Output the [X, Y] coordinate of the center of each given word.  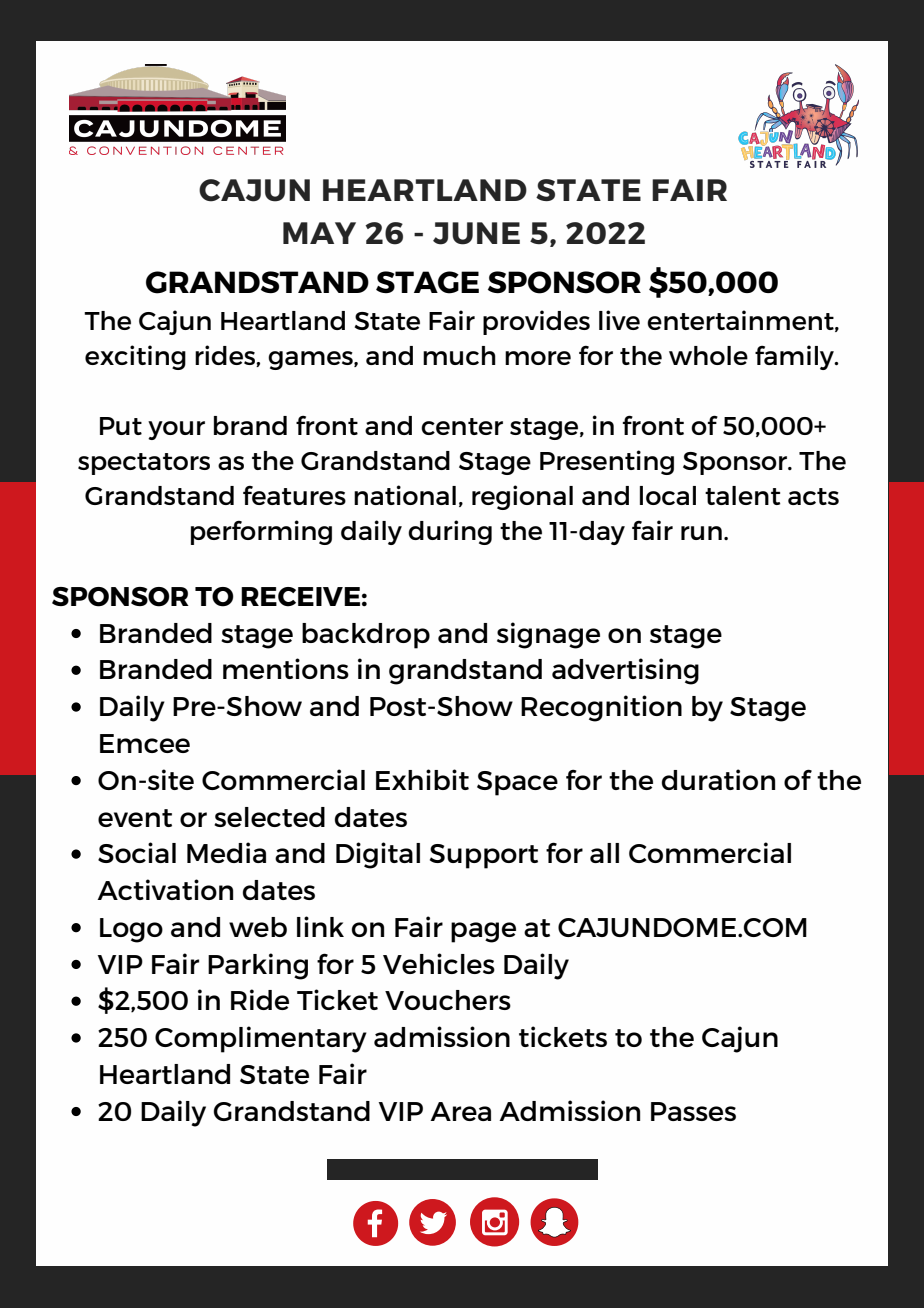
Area [460, 1111]
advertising [625, 671]
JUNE [476, 233]
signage [548, 635]
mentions [286, 668]
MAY [319, 233]
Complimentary [261, 1039]
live [619, 320]
